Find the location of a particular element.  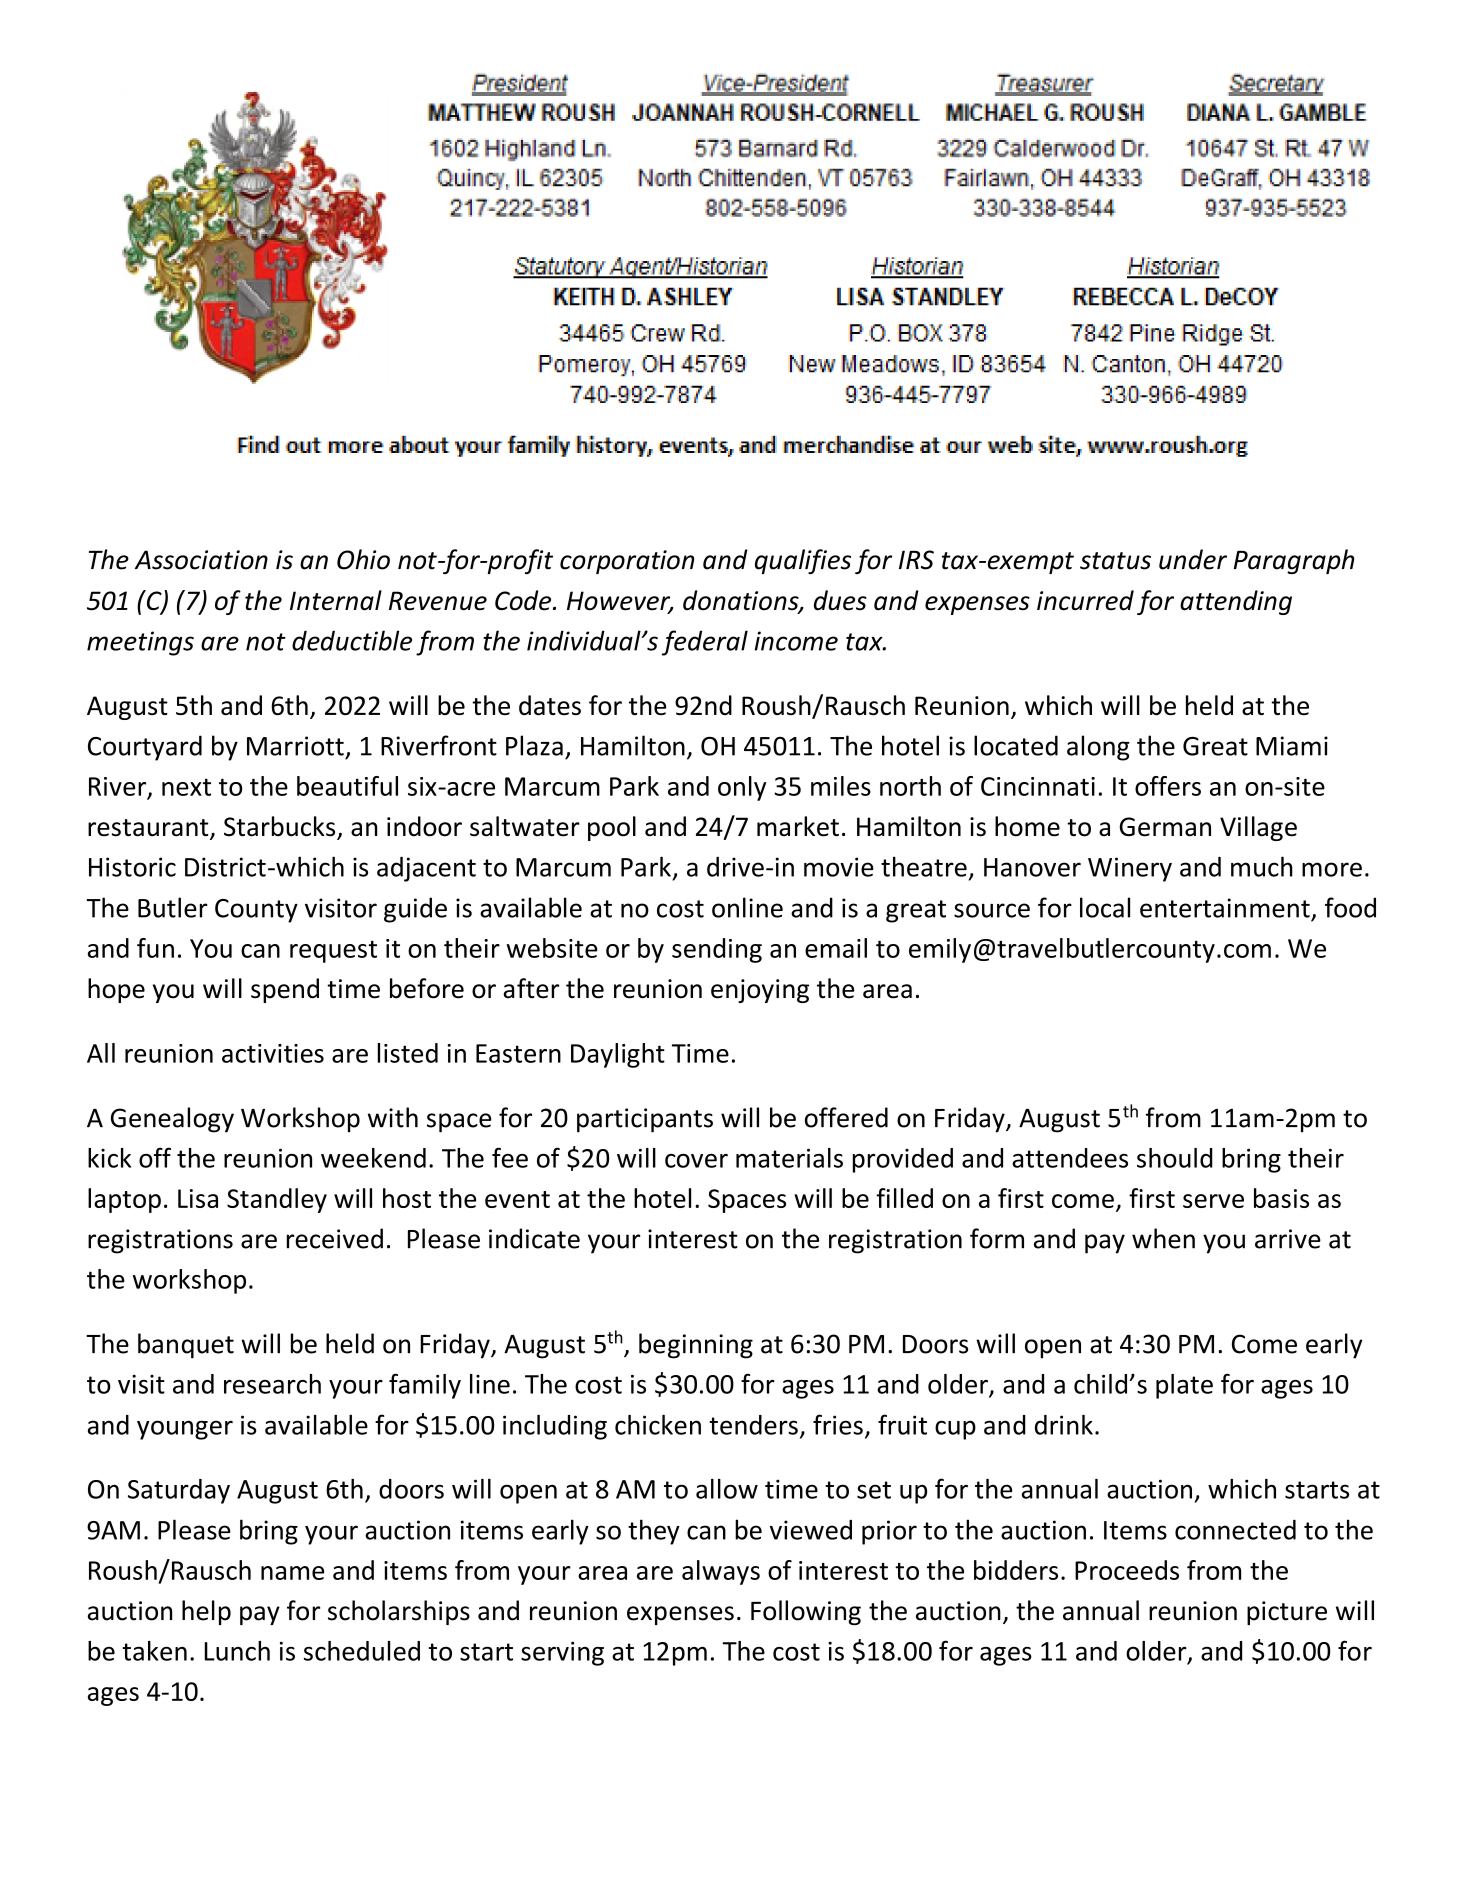

Lisa is located at coordinates (198, 1198).
